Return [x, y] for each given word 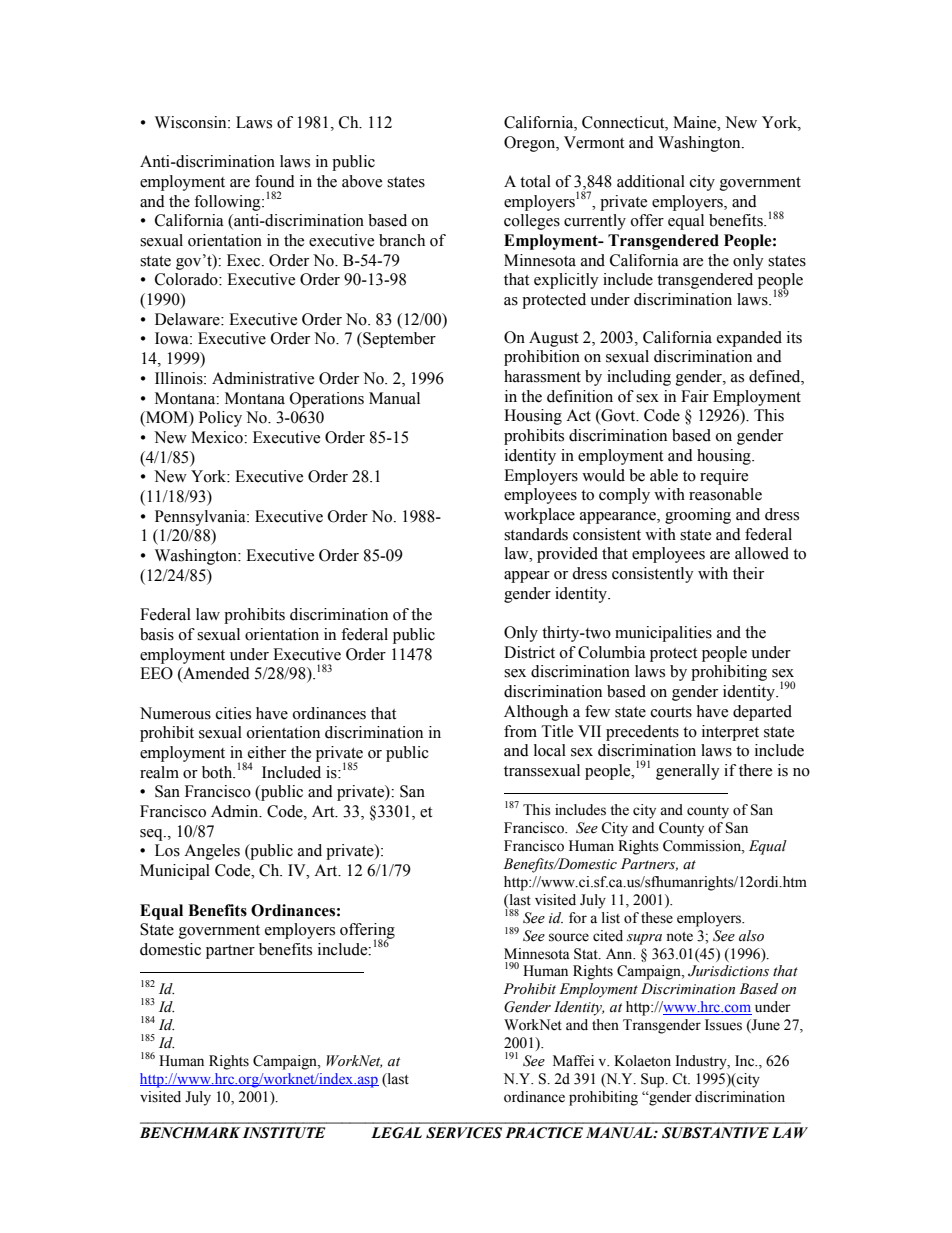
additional [651, 181]
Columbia [612, 652]
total [535, 181]
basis [157, 634]
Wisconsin [192, 122]
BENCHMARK [190, 1133]
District [529, 652]
